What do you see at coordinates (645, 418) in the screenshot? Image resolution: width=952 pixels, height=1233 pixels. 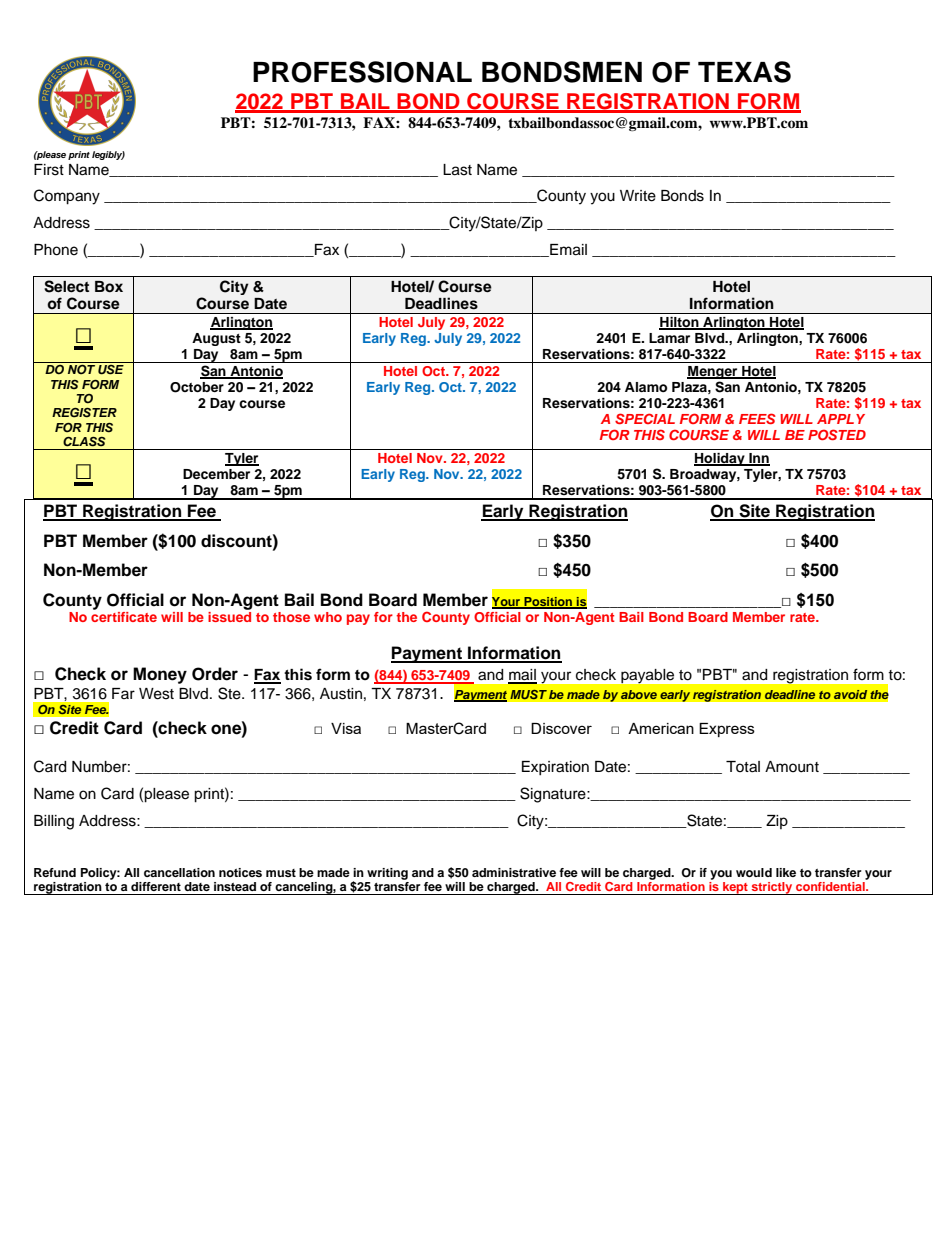 I see `SPECIAL` at bounding box center [645, 418].
